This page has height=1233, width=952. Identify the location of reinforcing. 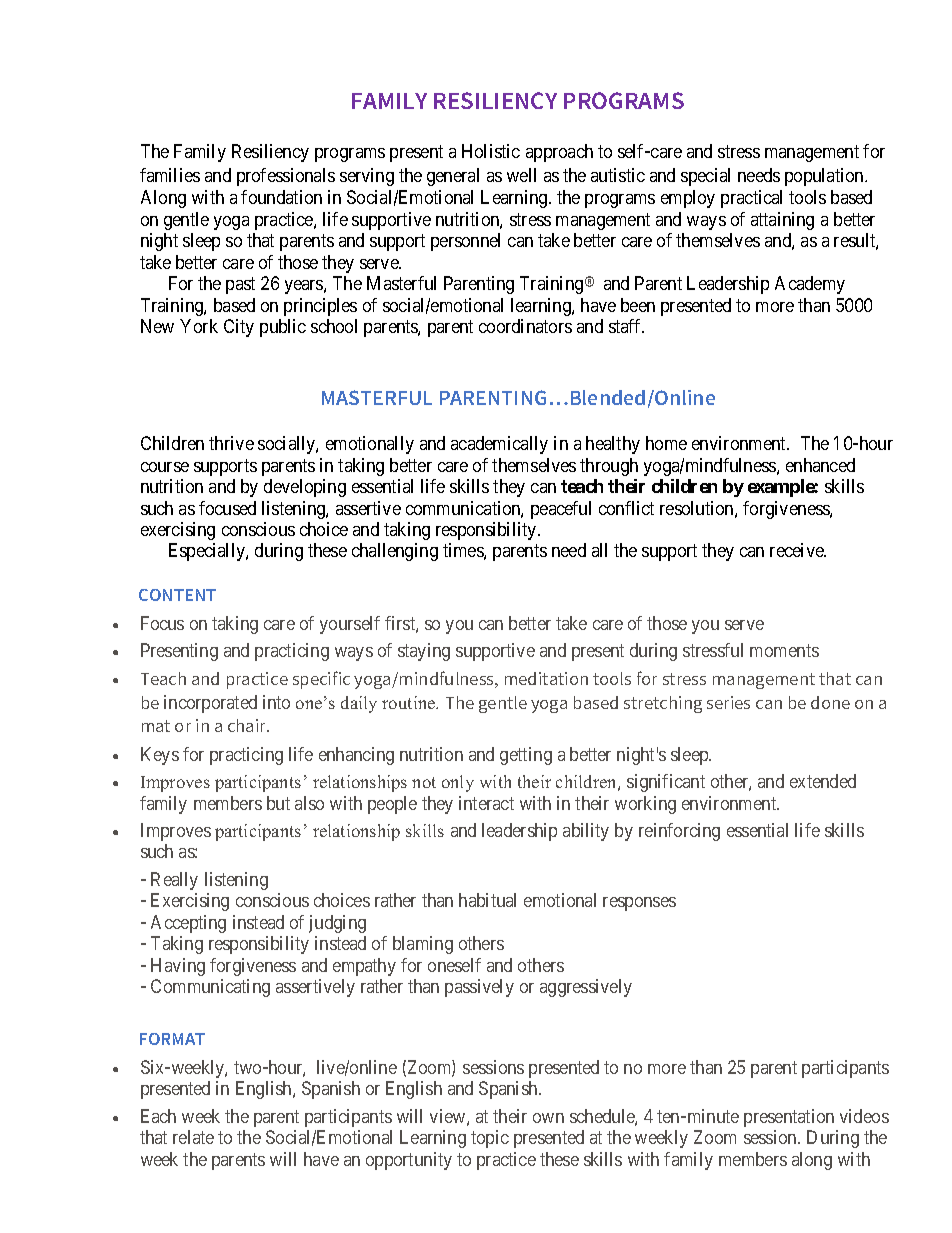
(679, 832).
